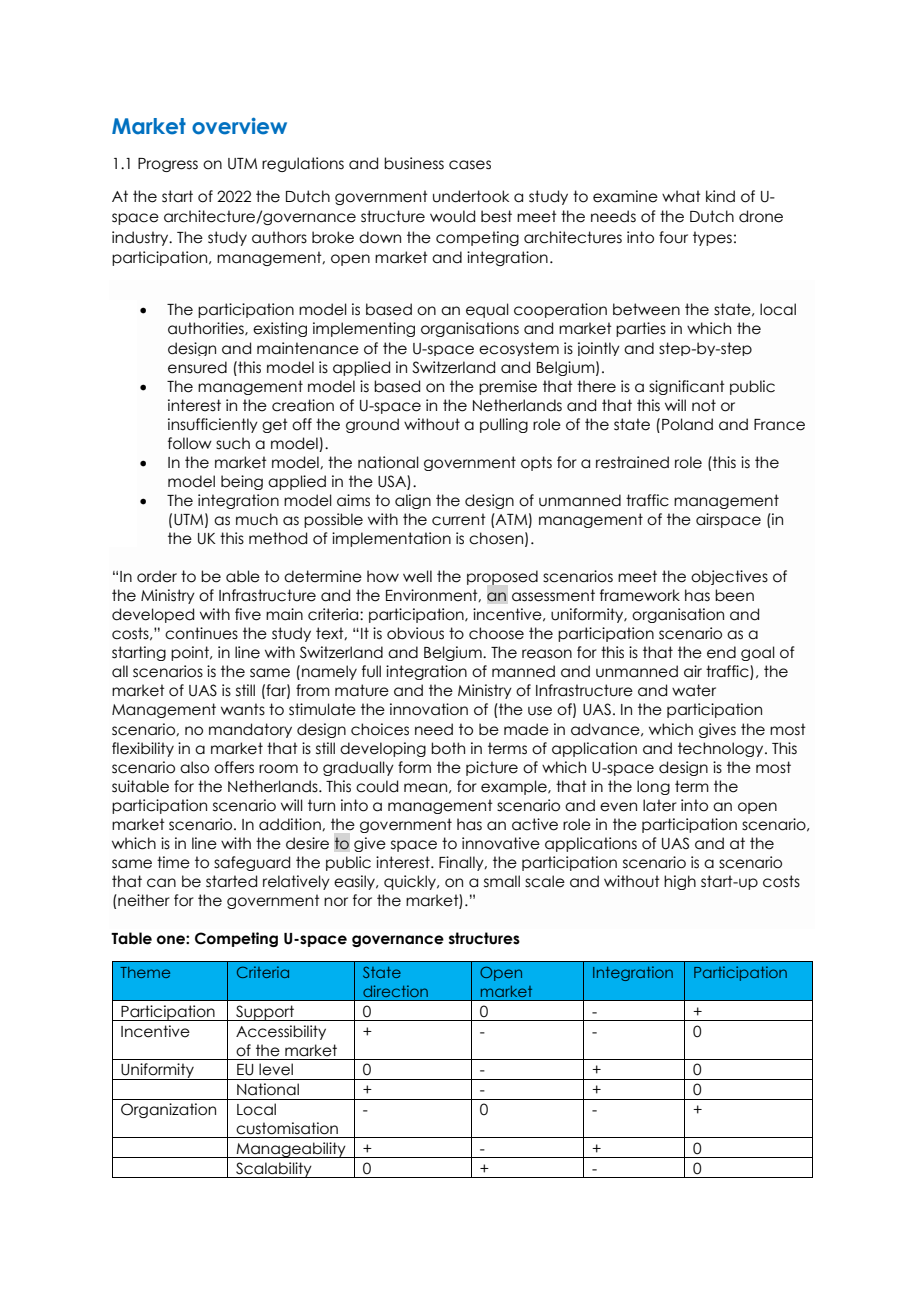 Image resolution: width=924 pixels, height=1308 pixels. What do you see at coordinates (470, 165) in the page?
I see `cases` at bounding box center [470, 165].
